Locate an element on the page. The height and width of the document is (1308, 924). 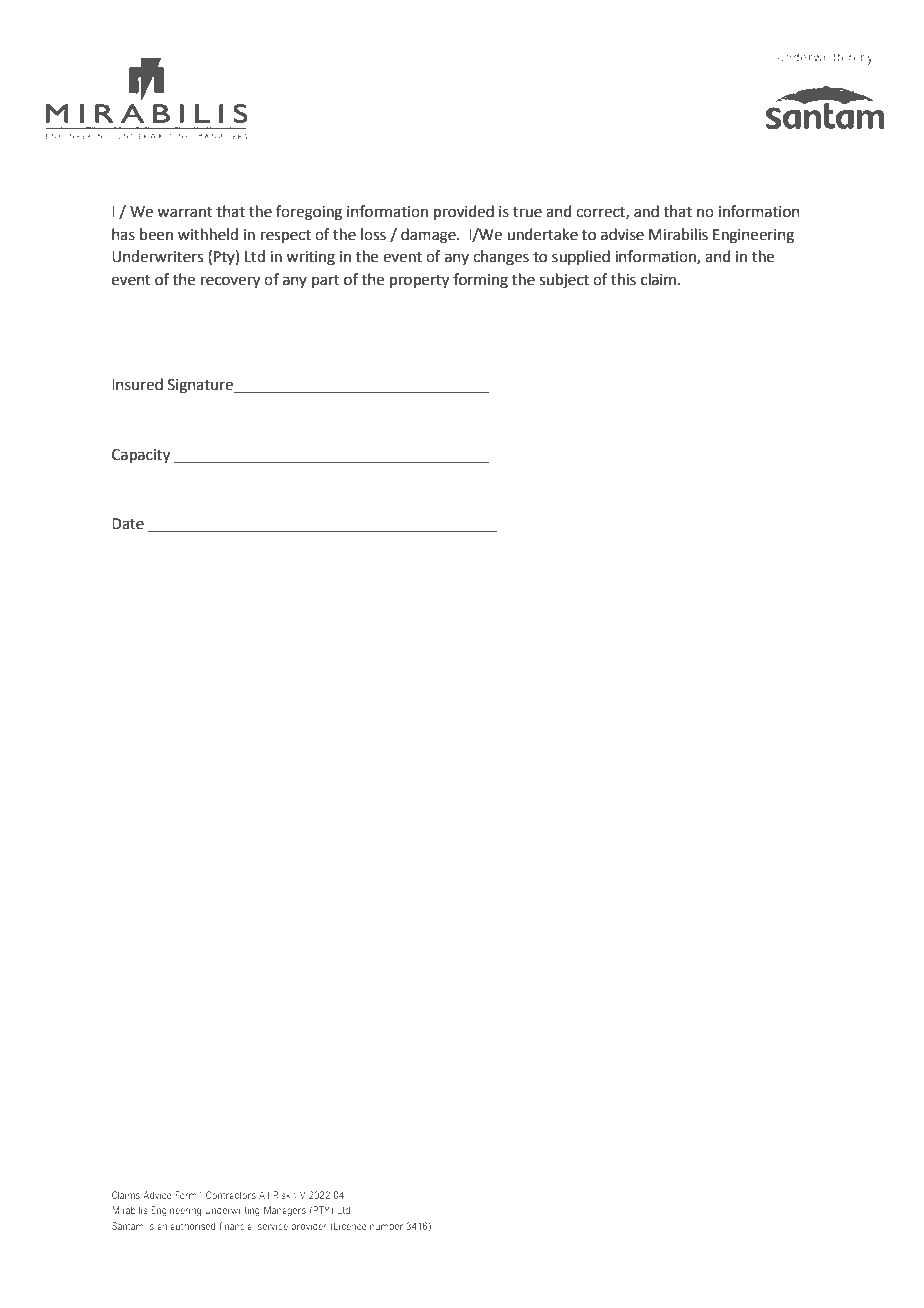
Capacity is located at coordinates (141, 456).
